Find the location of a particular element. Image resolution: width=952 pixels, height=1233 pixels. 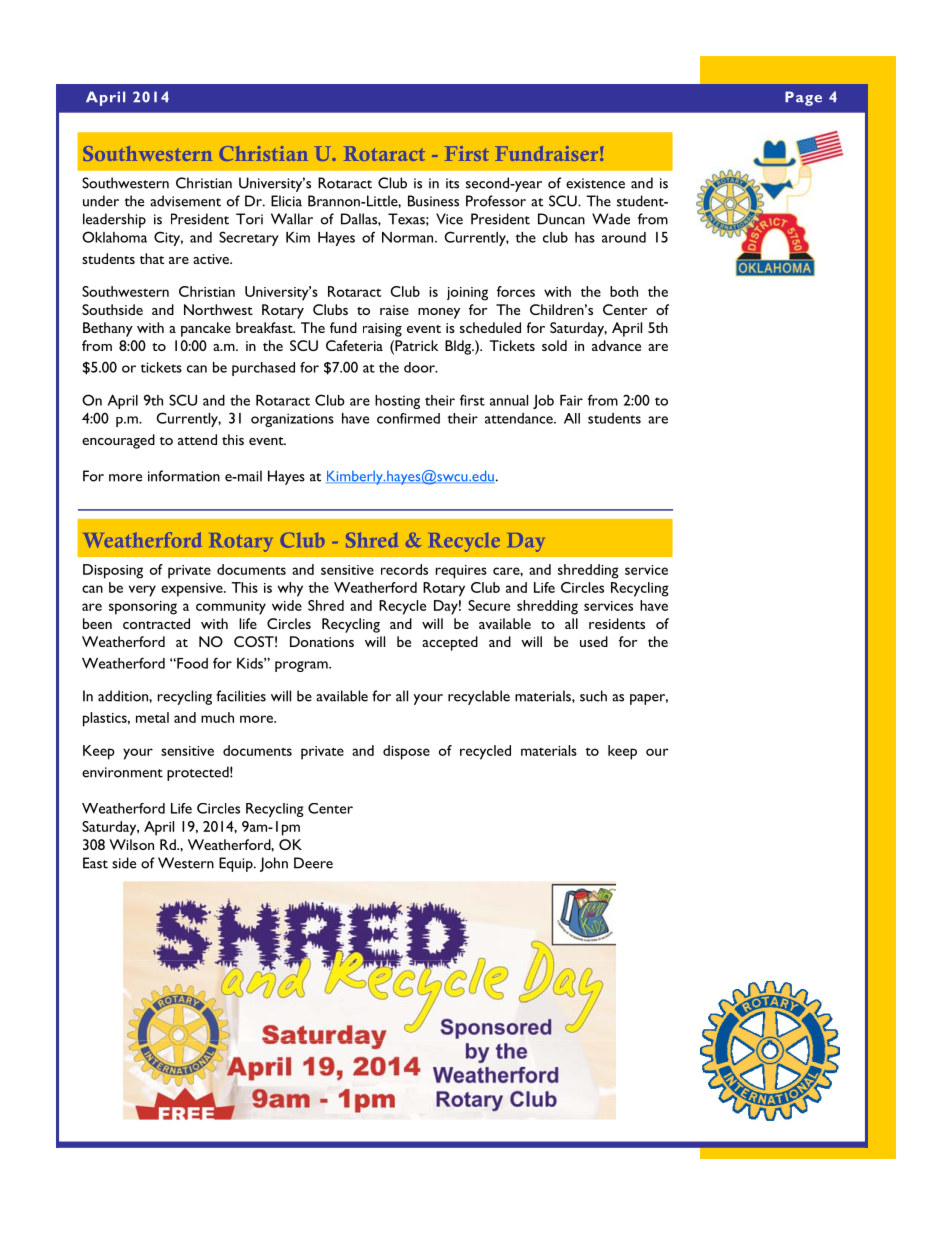

its is located at coordinates (452, 183).
